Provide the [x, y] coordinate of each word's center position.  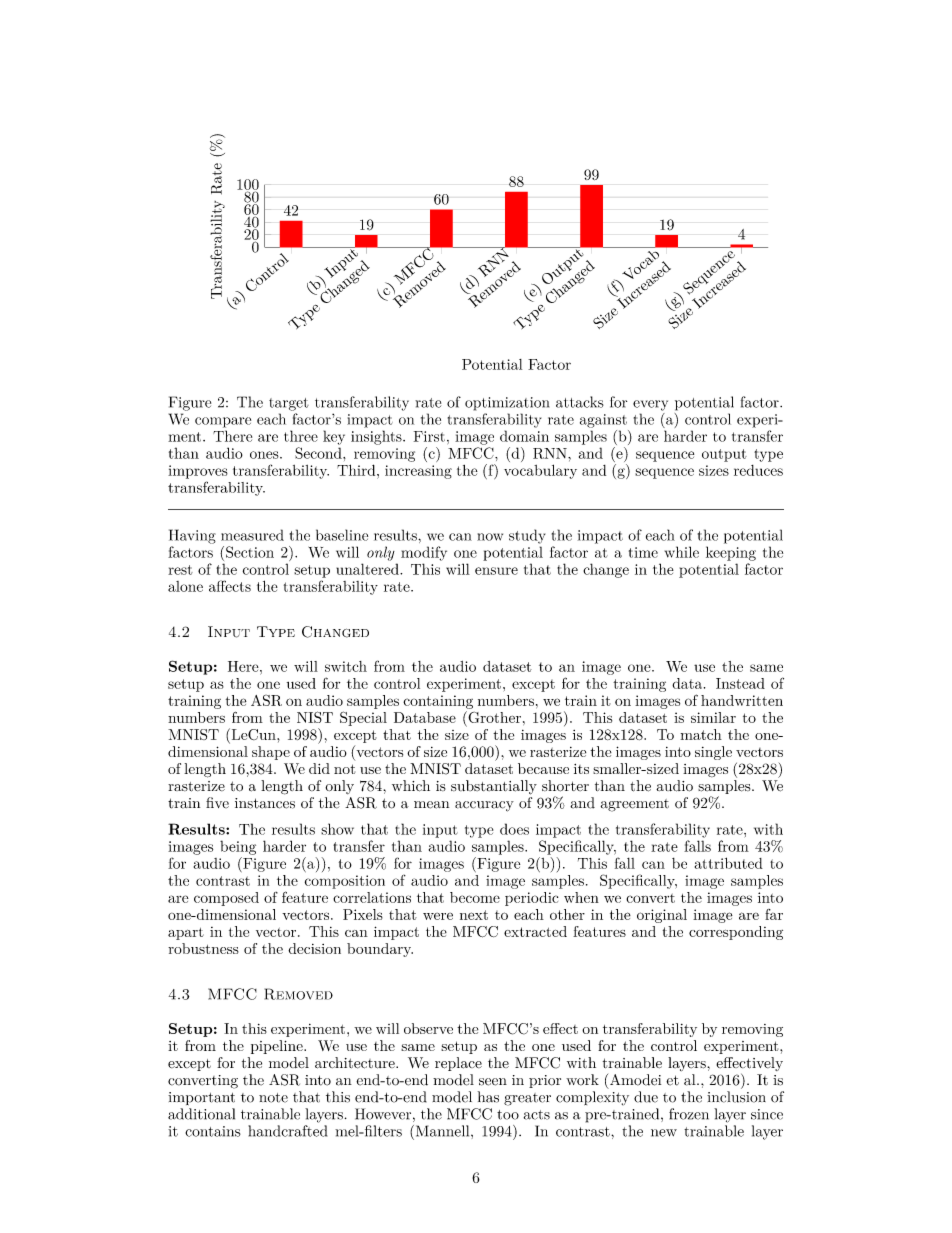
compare [223, 422]
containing [438, 702]
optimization [507, 404]
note [273, 1098]
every [650, 405]
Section [250, 552]
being [238, 847]
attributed [729, 863]
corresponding [736, 933]
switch [346, 666]
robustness [203, 948]
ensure [496, 571]
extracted [535, 931]
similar [713, 717]
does [514, 829]
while [682, 552]
